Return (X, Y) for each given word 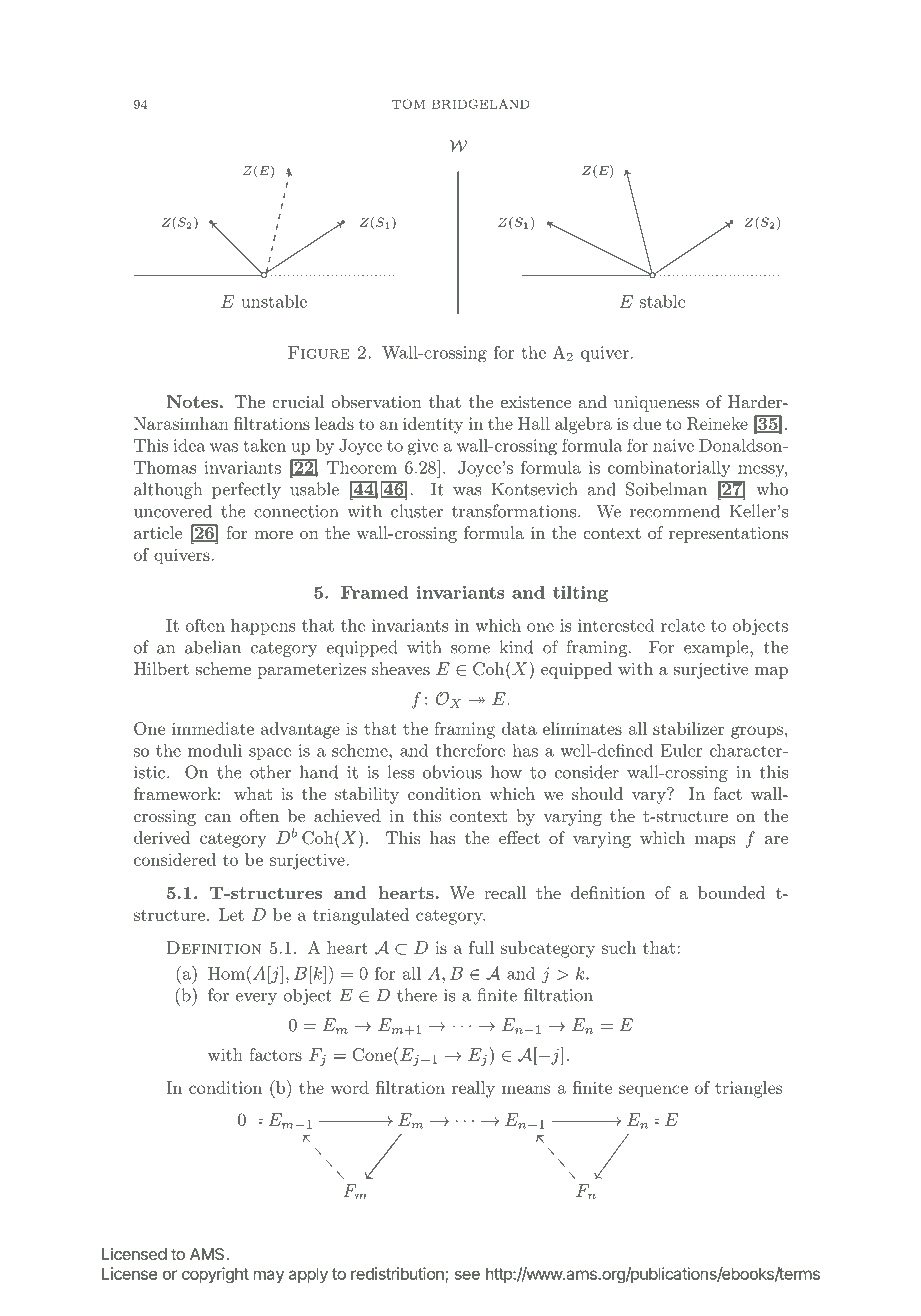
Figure (319, 352)
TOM (408, 104)
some (470, 649)
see (467, 1275)
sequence (653, 1091)
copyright (215, 1275)
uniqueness (656, 404)
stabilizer (689, 728)
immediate (213, 728)
